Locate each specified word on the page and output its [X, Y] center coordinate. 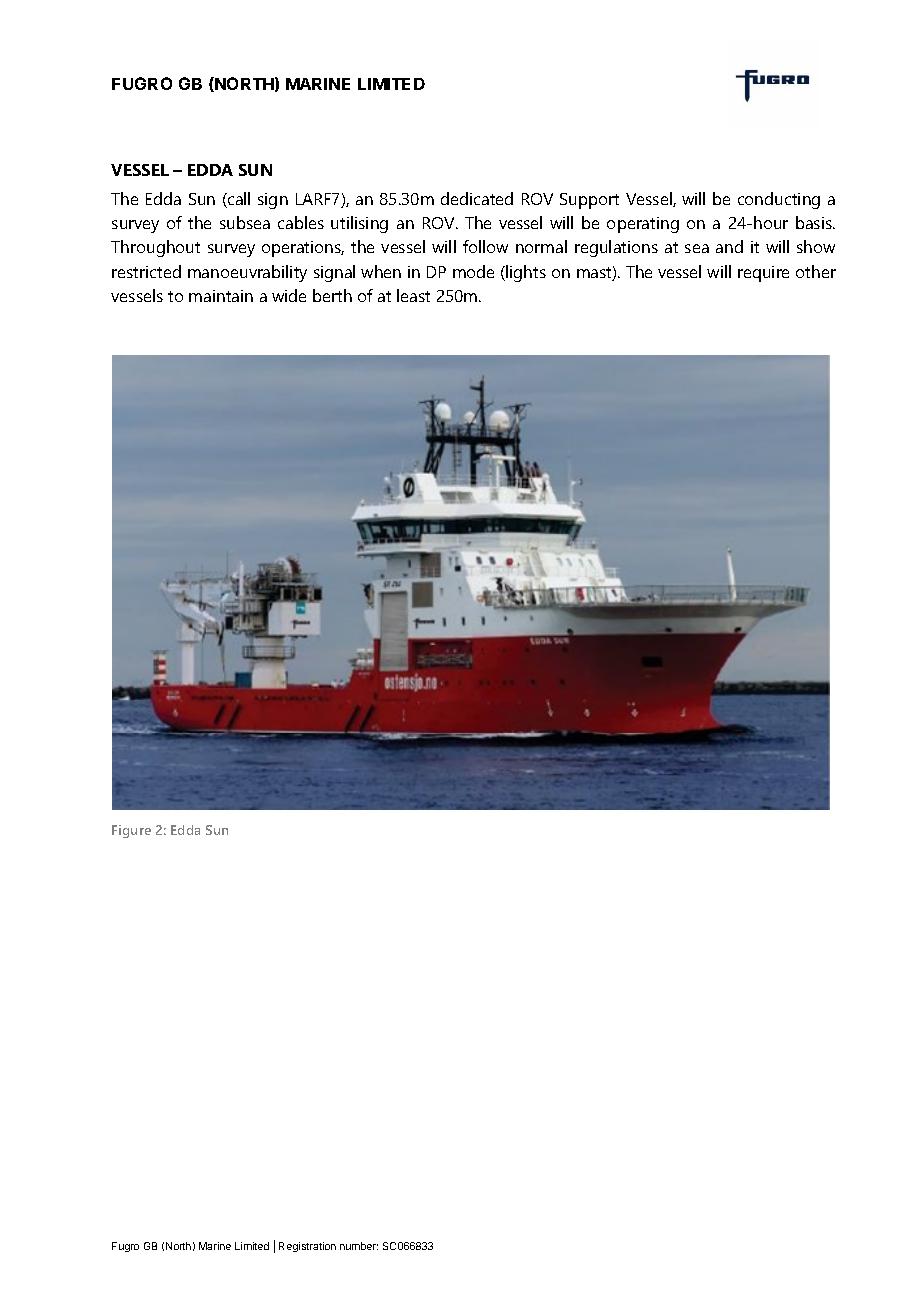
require [763, 274]
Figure [131, 831]
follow [485, 246]
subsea [245, 222]
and [729, 246]
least [413, 295]
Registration [307, 1247]
